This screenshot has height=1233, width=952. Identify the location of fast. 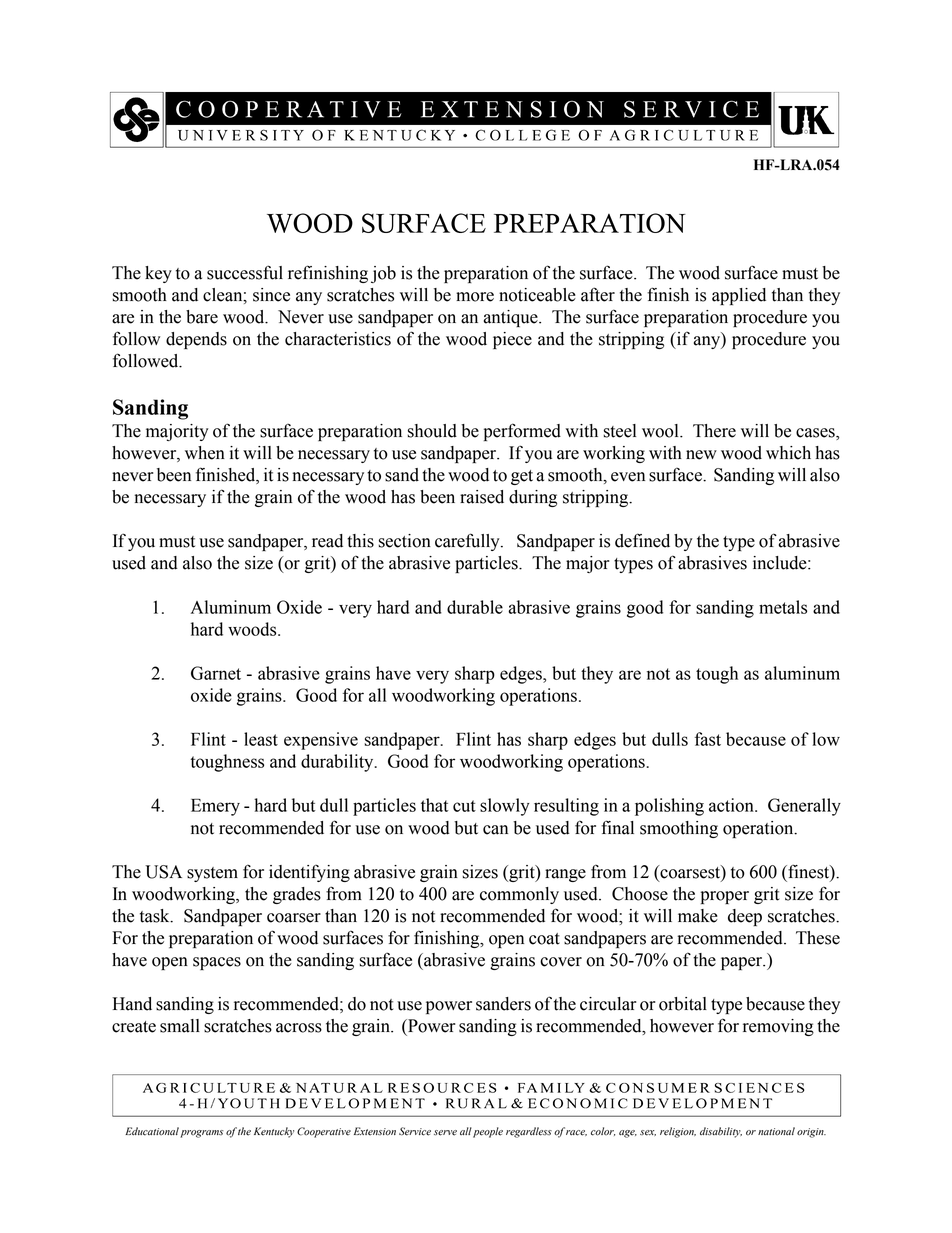
(708, 739).
